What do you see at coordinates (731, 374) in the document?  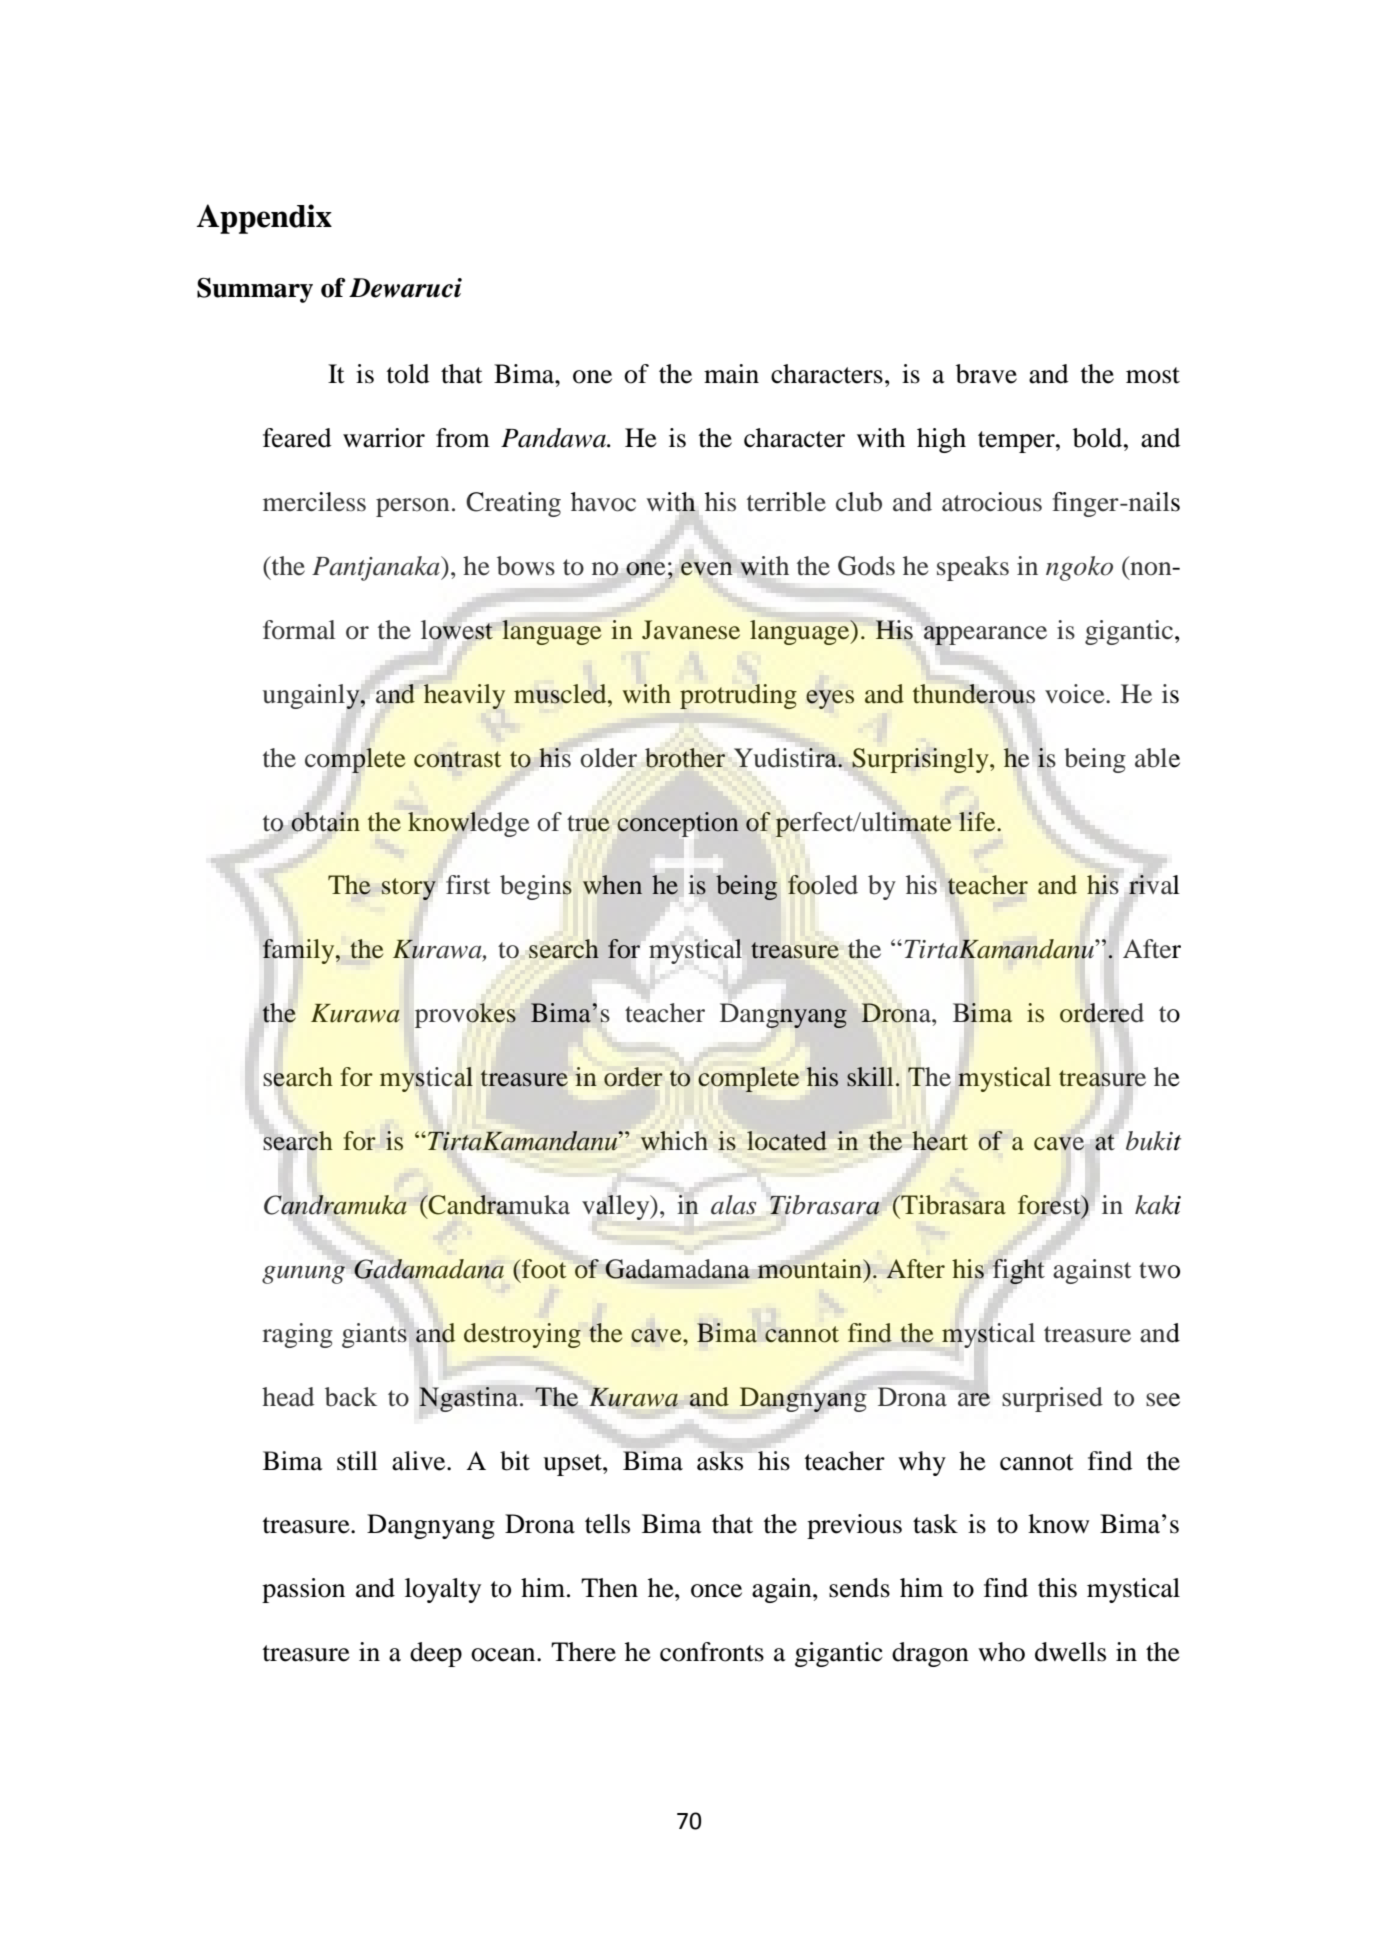 I see `main` at bounding box center [731, 374].
